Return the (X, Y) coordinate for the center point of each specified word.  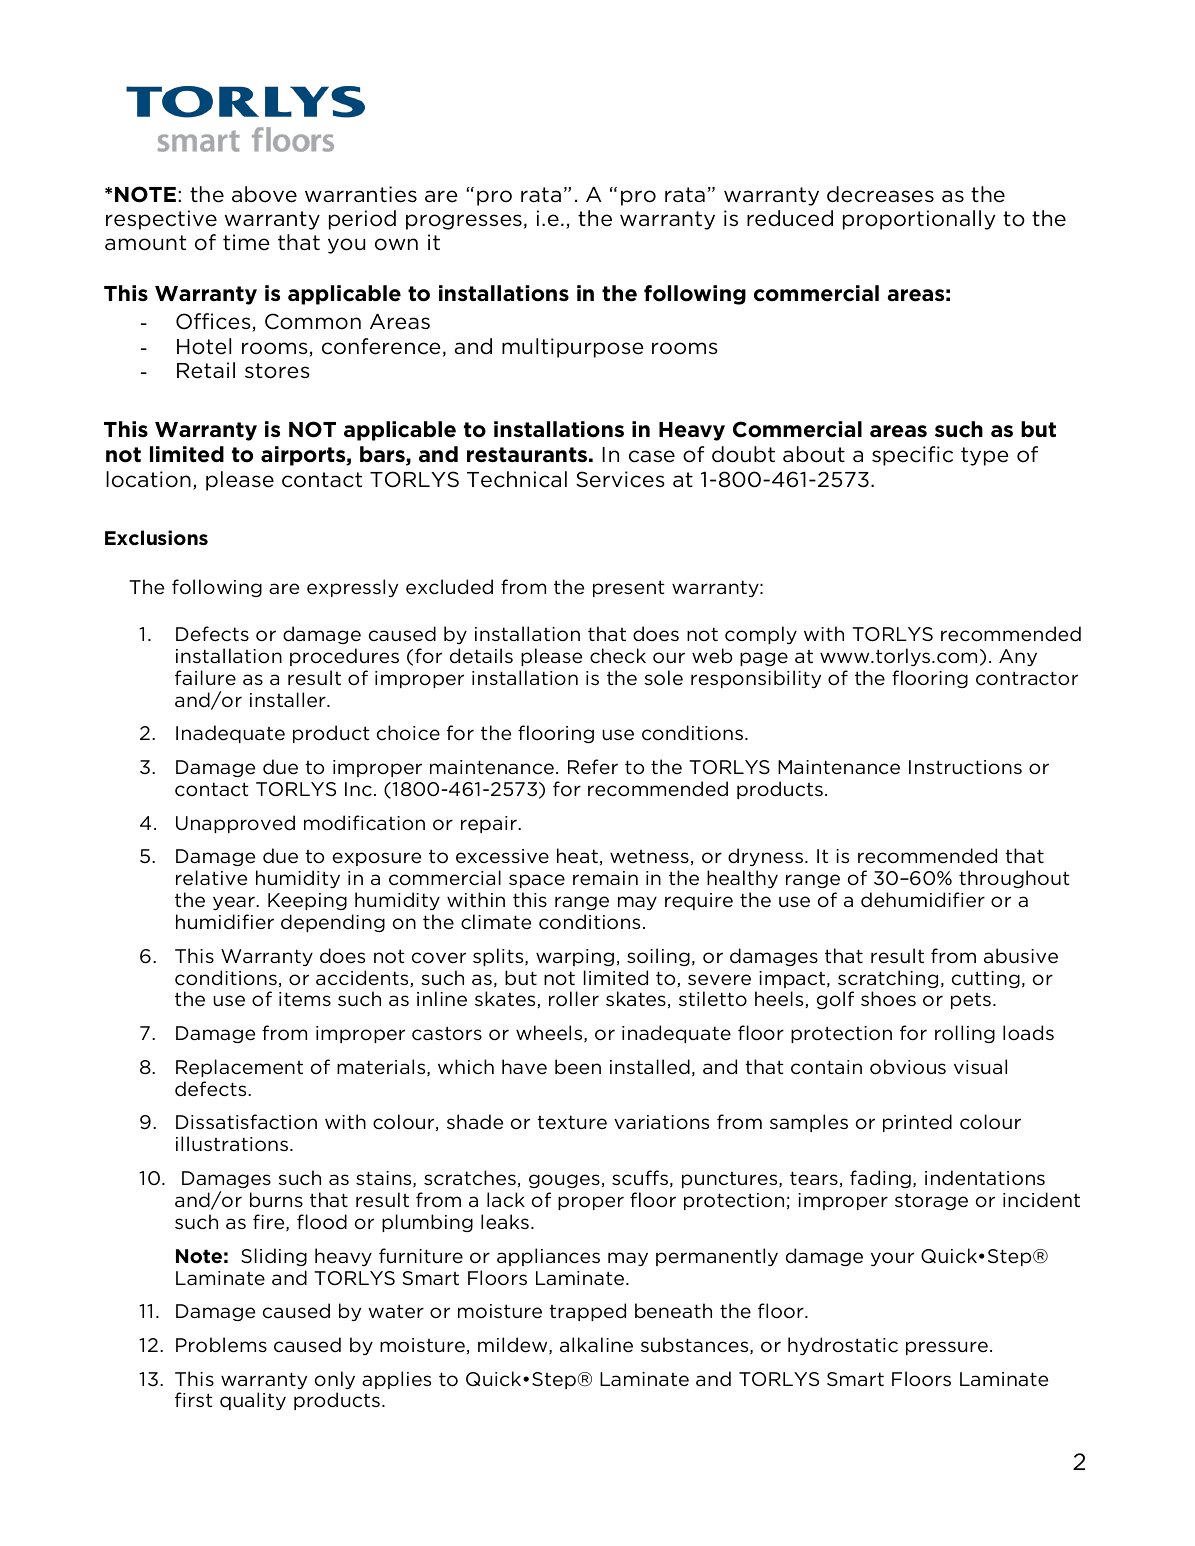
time (246, 242)
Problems (221, 1345)
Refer (593, 767)
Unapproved (235, 824)
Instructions (965, 767)
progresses (464, 222)
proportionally (919, 220)
